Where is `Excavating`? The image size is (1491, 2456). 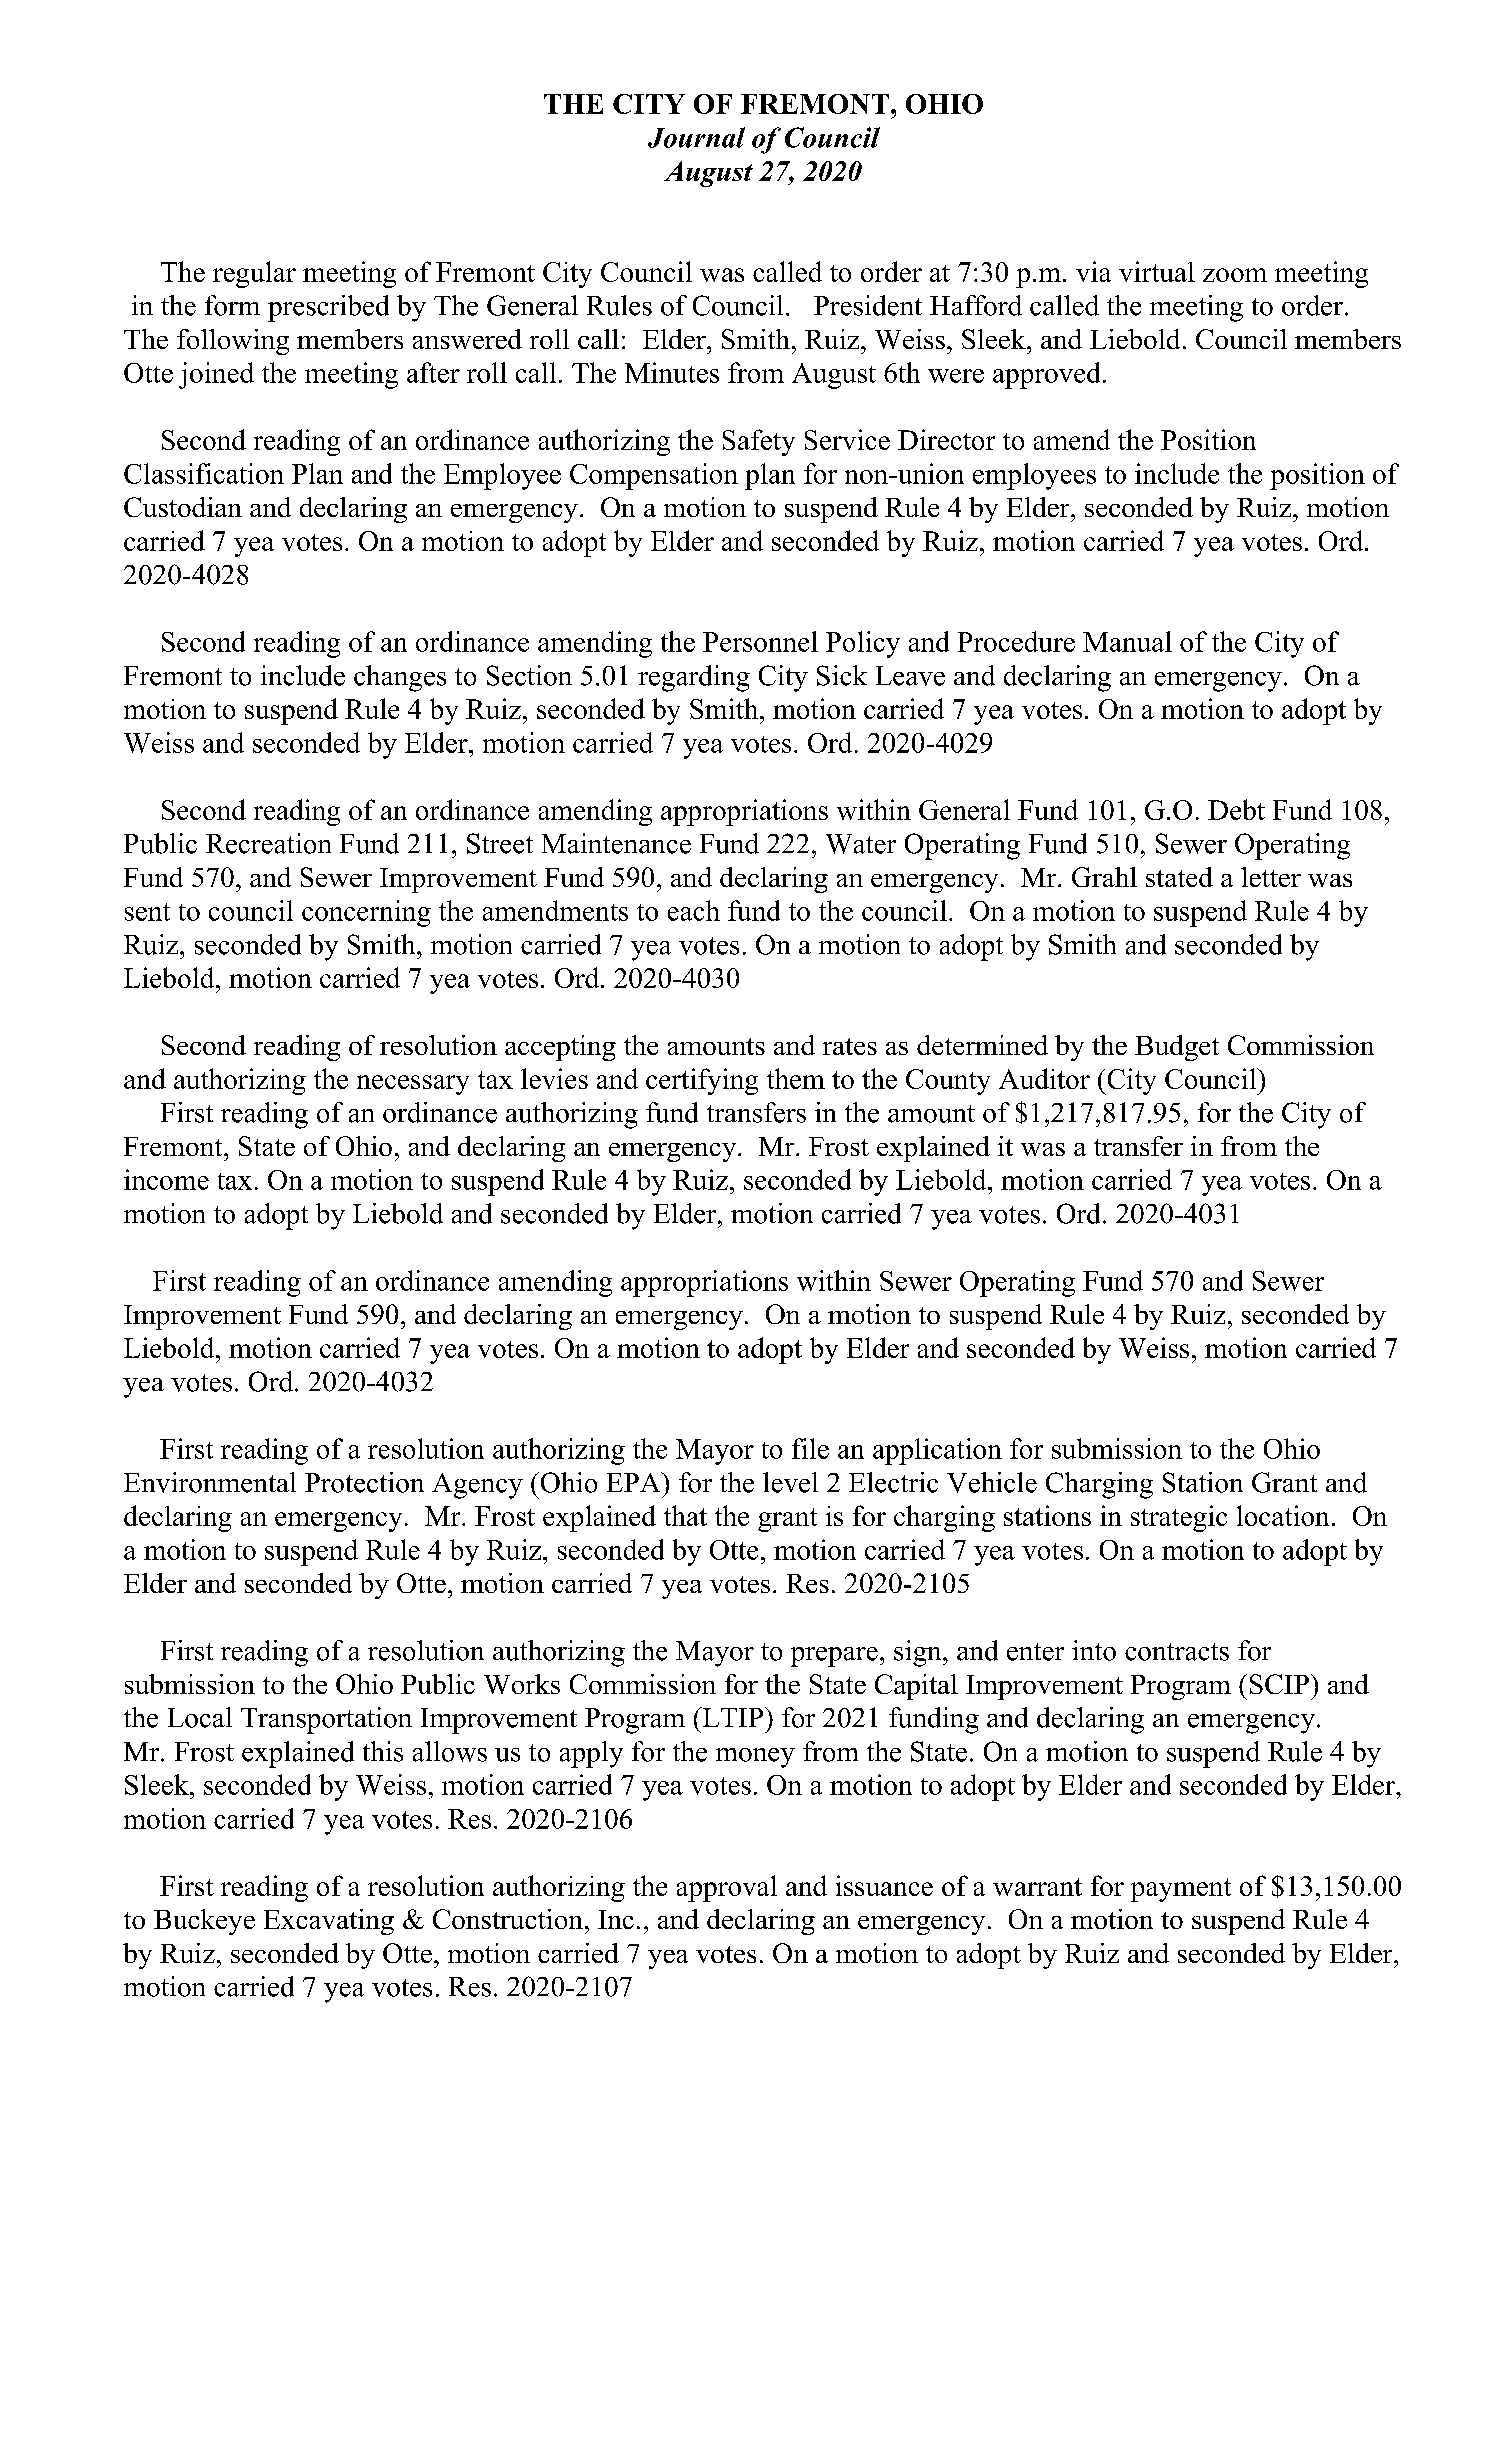 Excavating is located at coordinates (329, 1922).
